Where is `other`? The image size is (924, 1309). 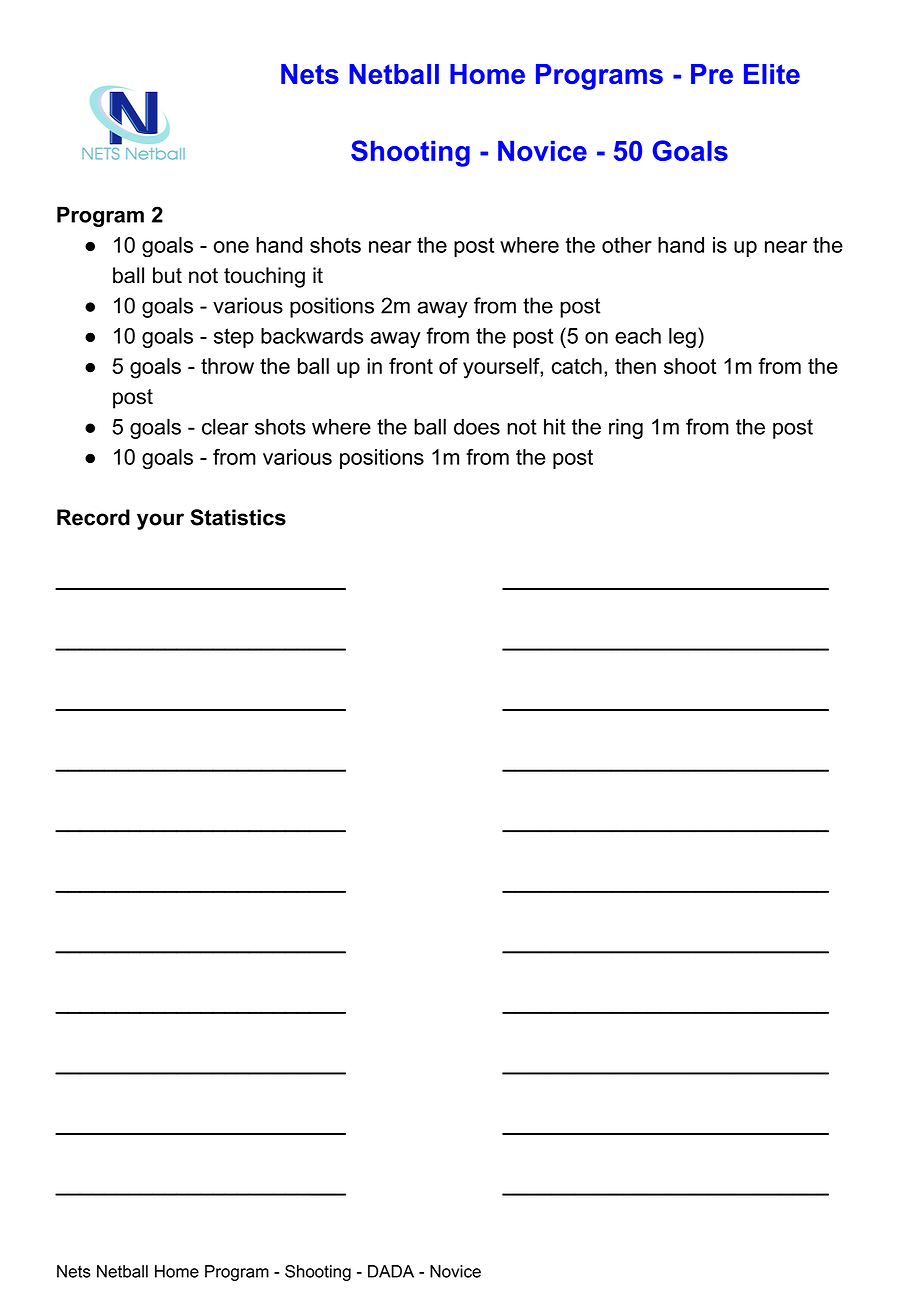
other is located at coordinates (627, 245).
